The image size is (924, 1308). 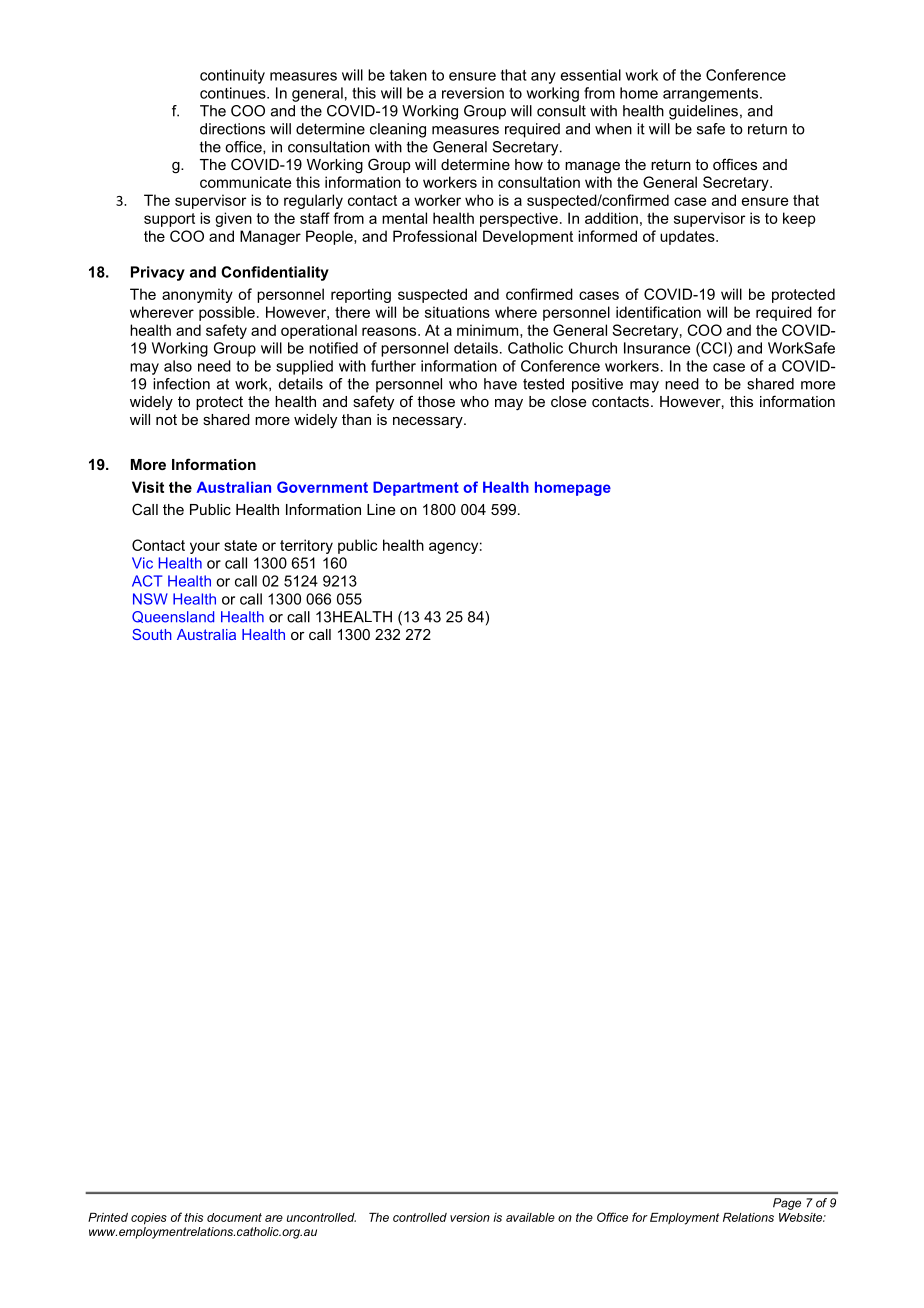 What do you see at coordinates (306, 546) in the image?
I see `territory` at bounding box center [306, 546].
